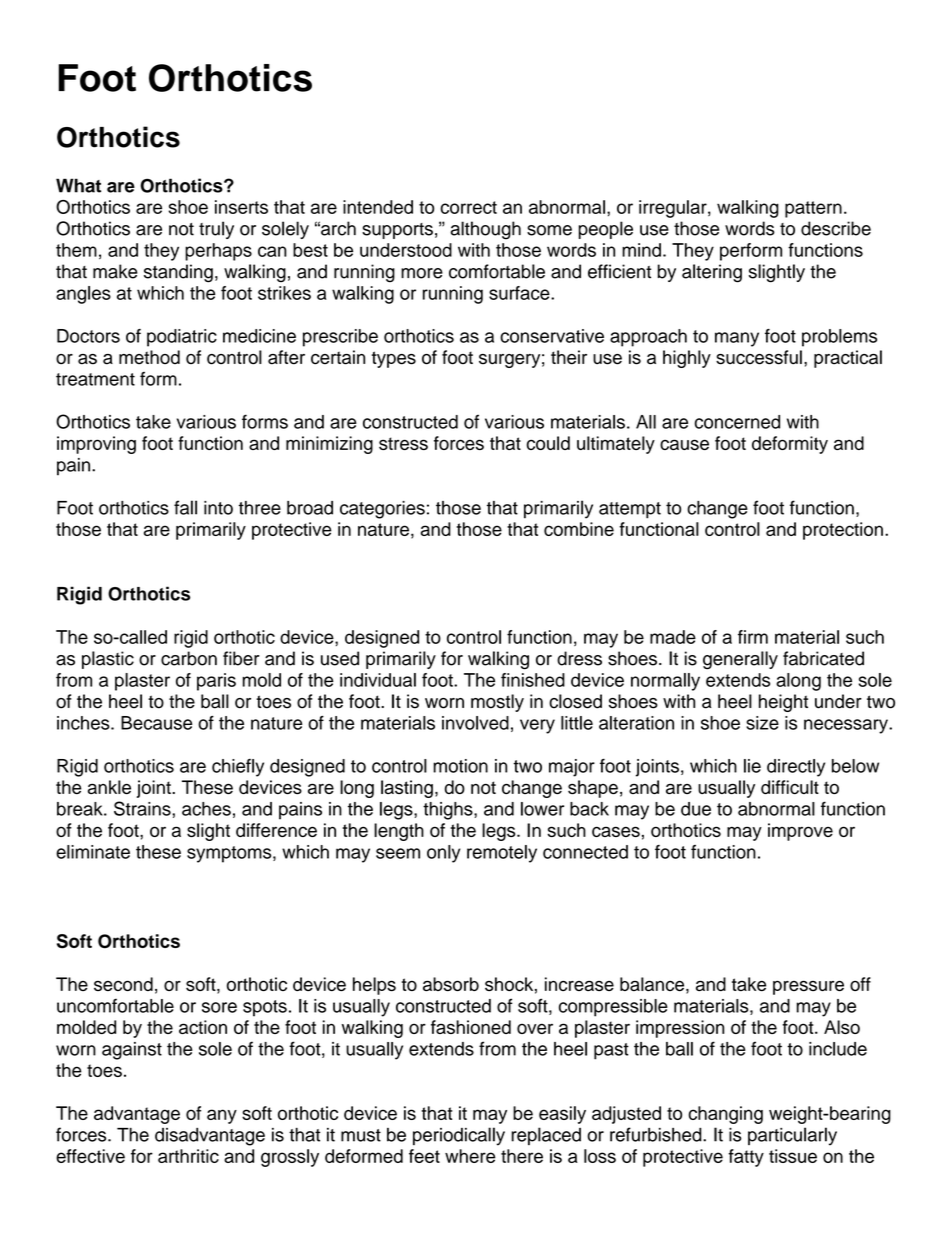 This document has height=1233, width=952. Describe the element at coordinates (813, 209) in the document. I see `pattern` at that location.
